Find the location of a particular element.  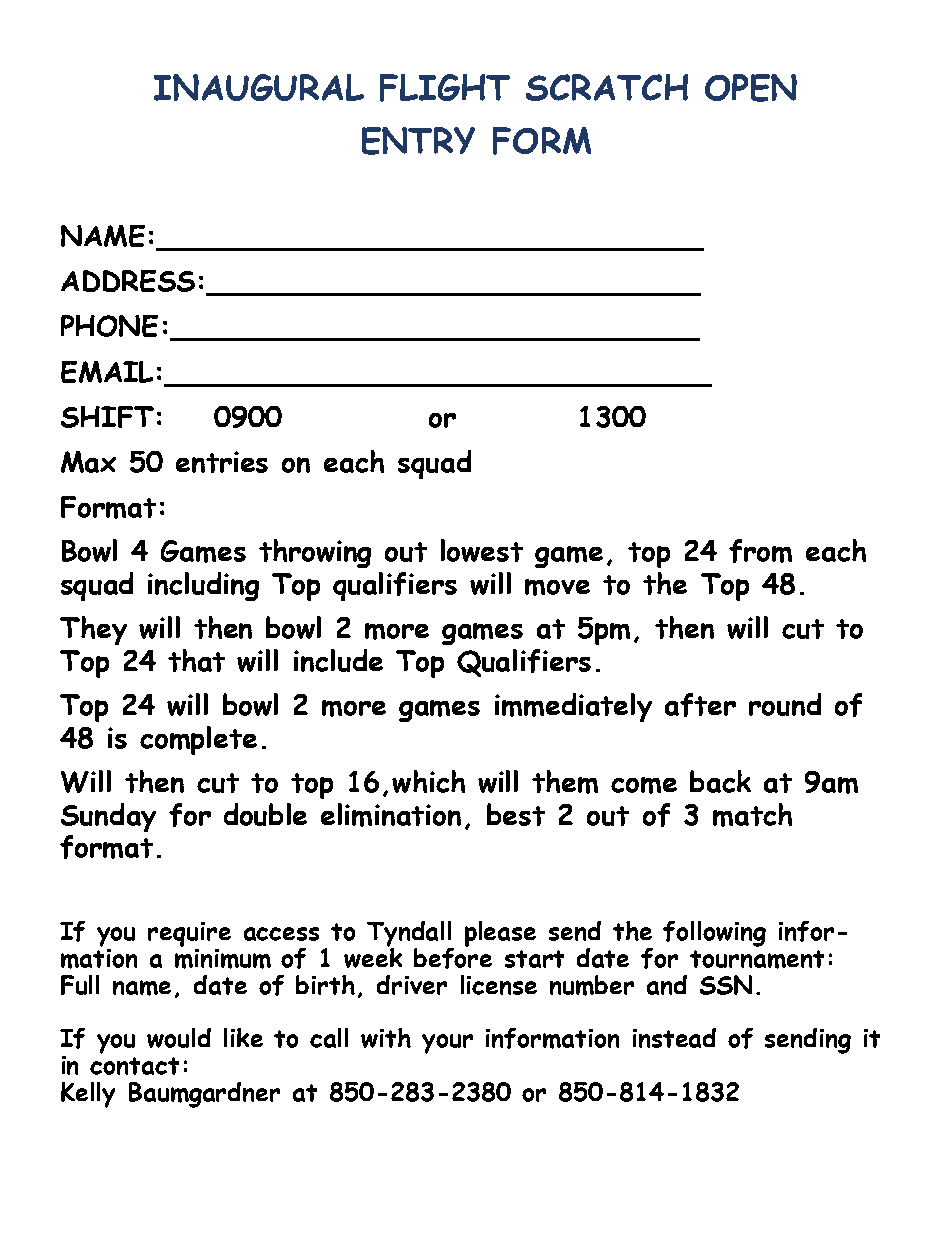

move is located at coordinates (557, 587).
